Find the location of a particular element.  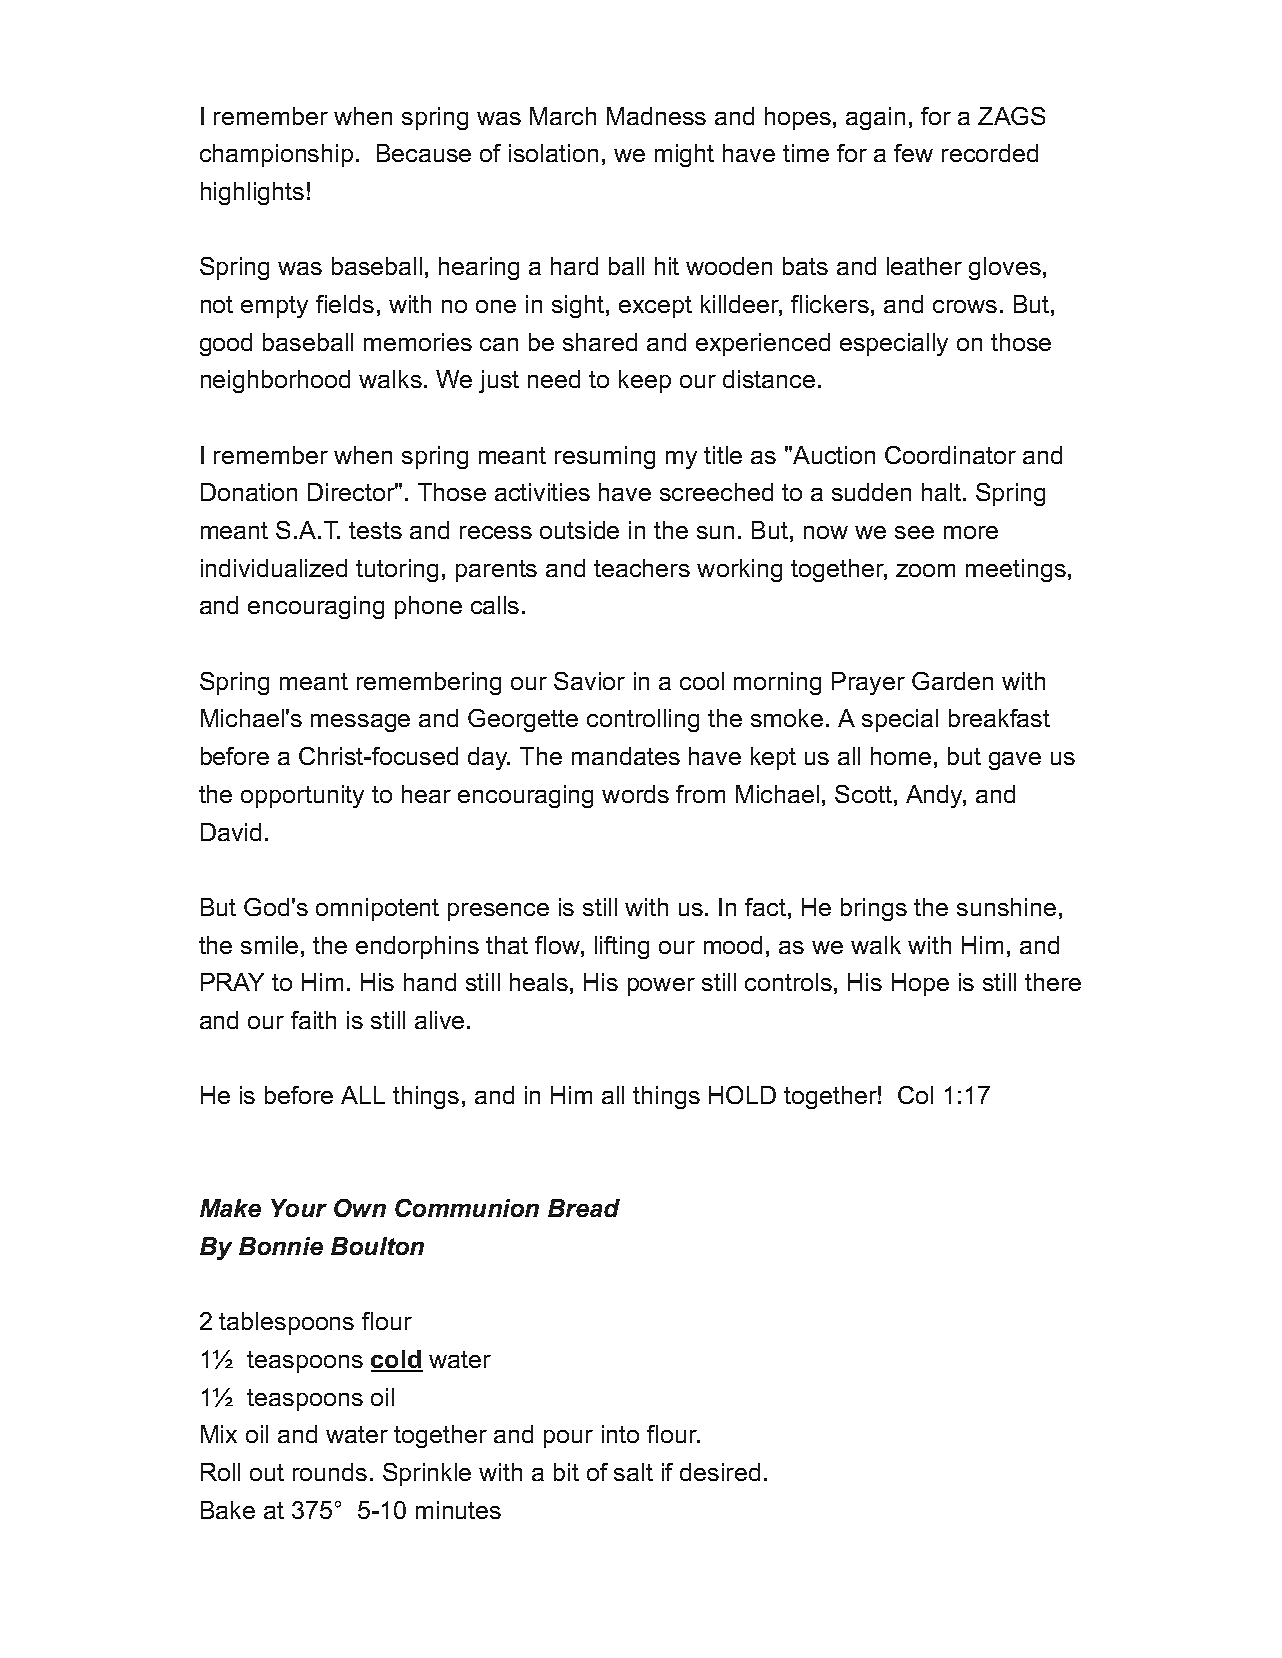

might is located at coordinates (684, 155).
